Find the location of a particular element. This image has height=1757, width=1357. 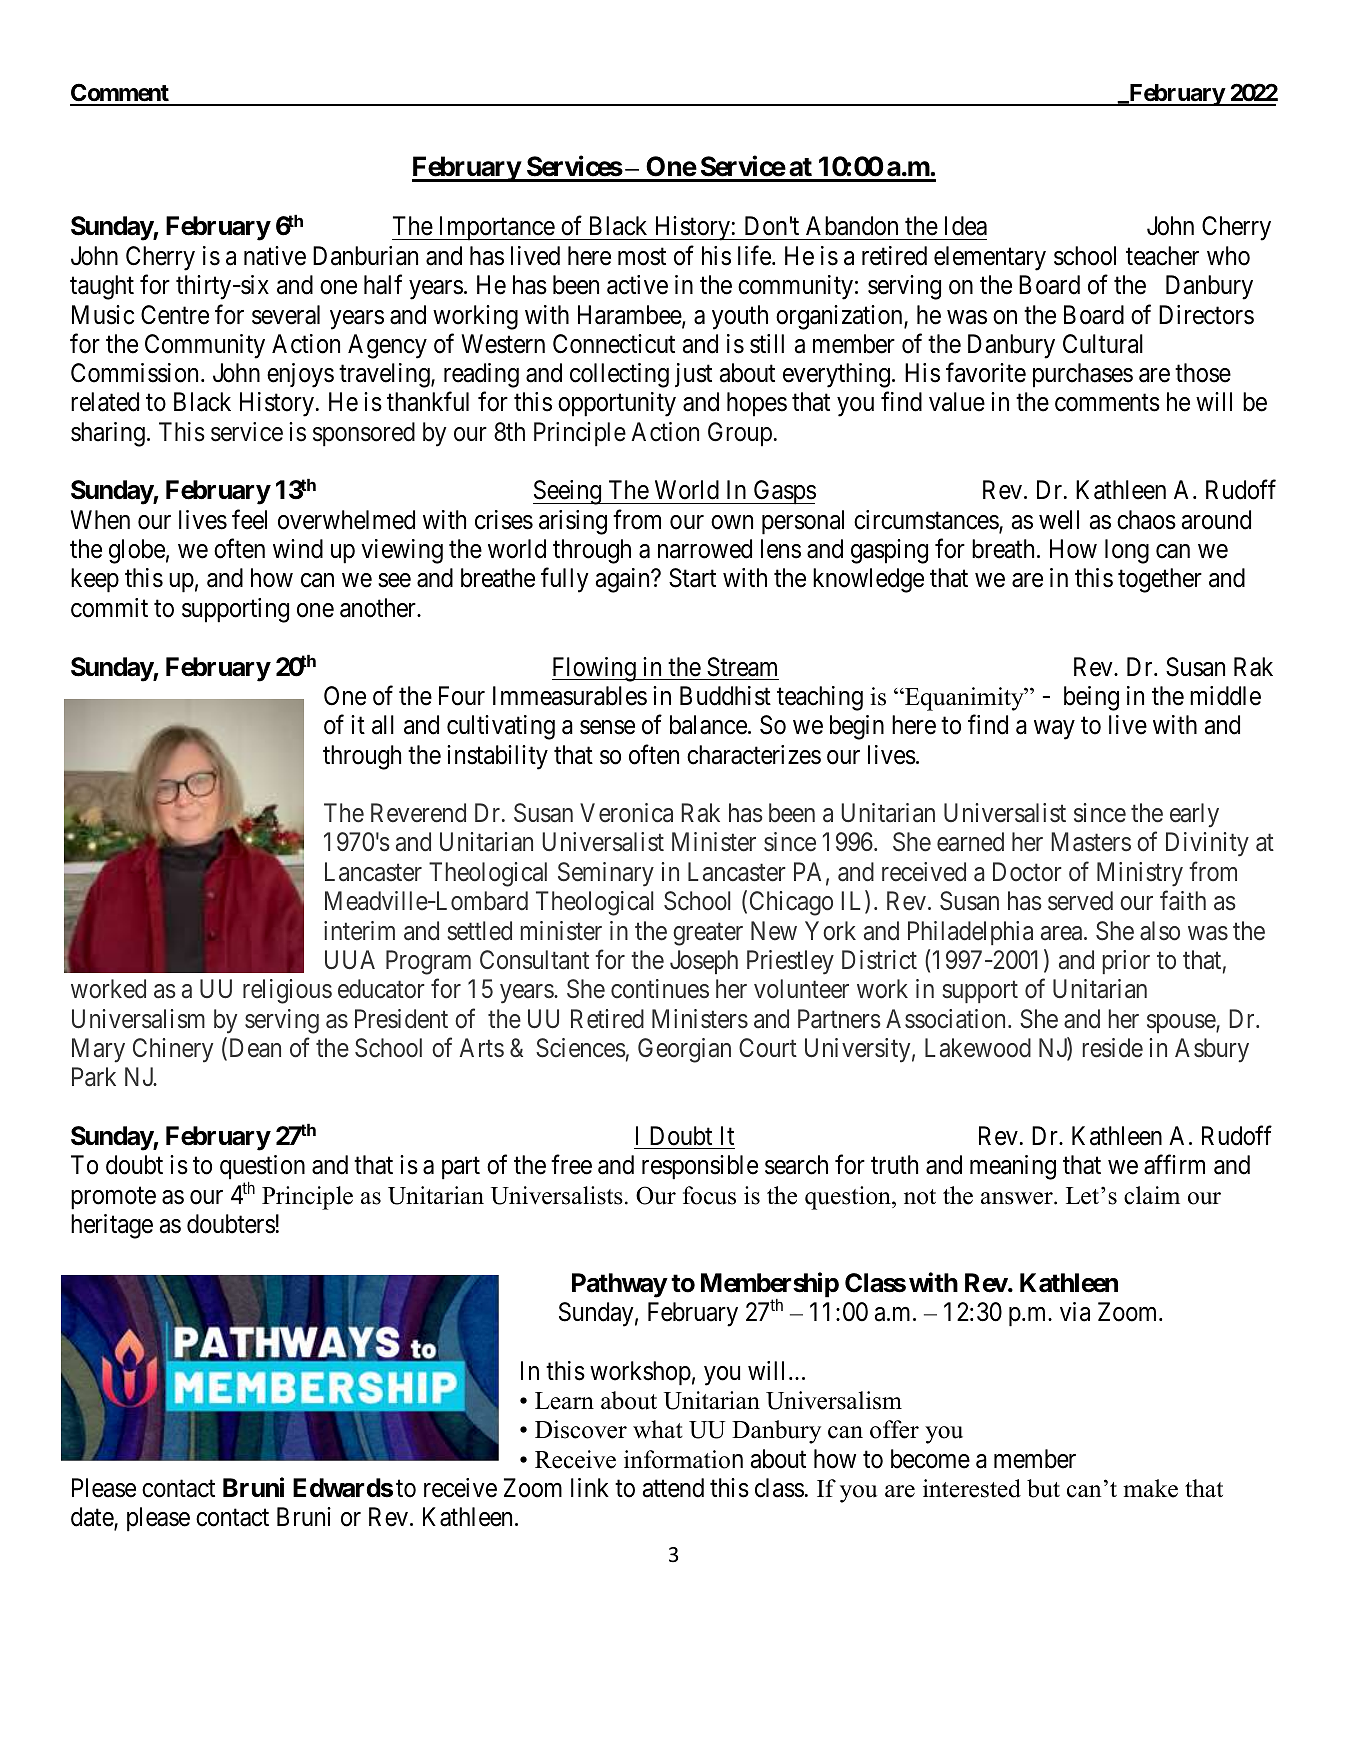

most is located at coordinates (642, 257).
